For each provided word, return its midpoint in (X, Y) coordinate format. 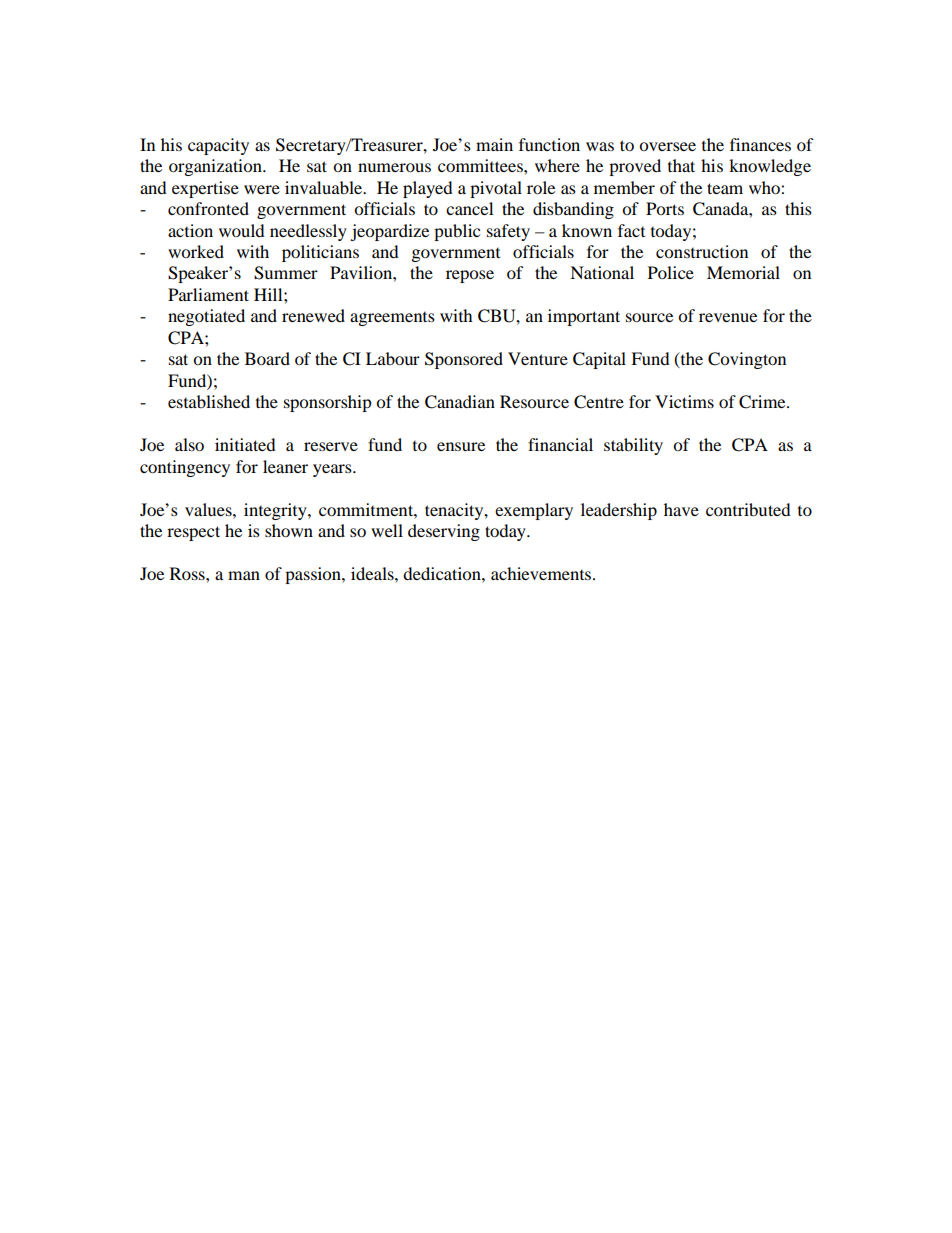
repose (470, 276)
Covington (747, 360)
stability (633, 446)
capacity (218, 146)
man (244, 575)
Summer (286, 273)
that (681, 165)
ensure (461, 446)
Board (267, 358)
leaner (285, 466)
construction (702, 251)
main (494, 144)
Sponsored (464, 360)
